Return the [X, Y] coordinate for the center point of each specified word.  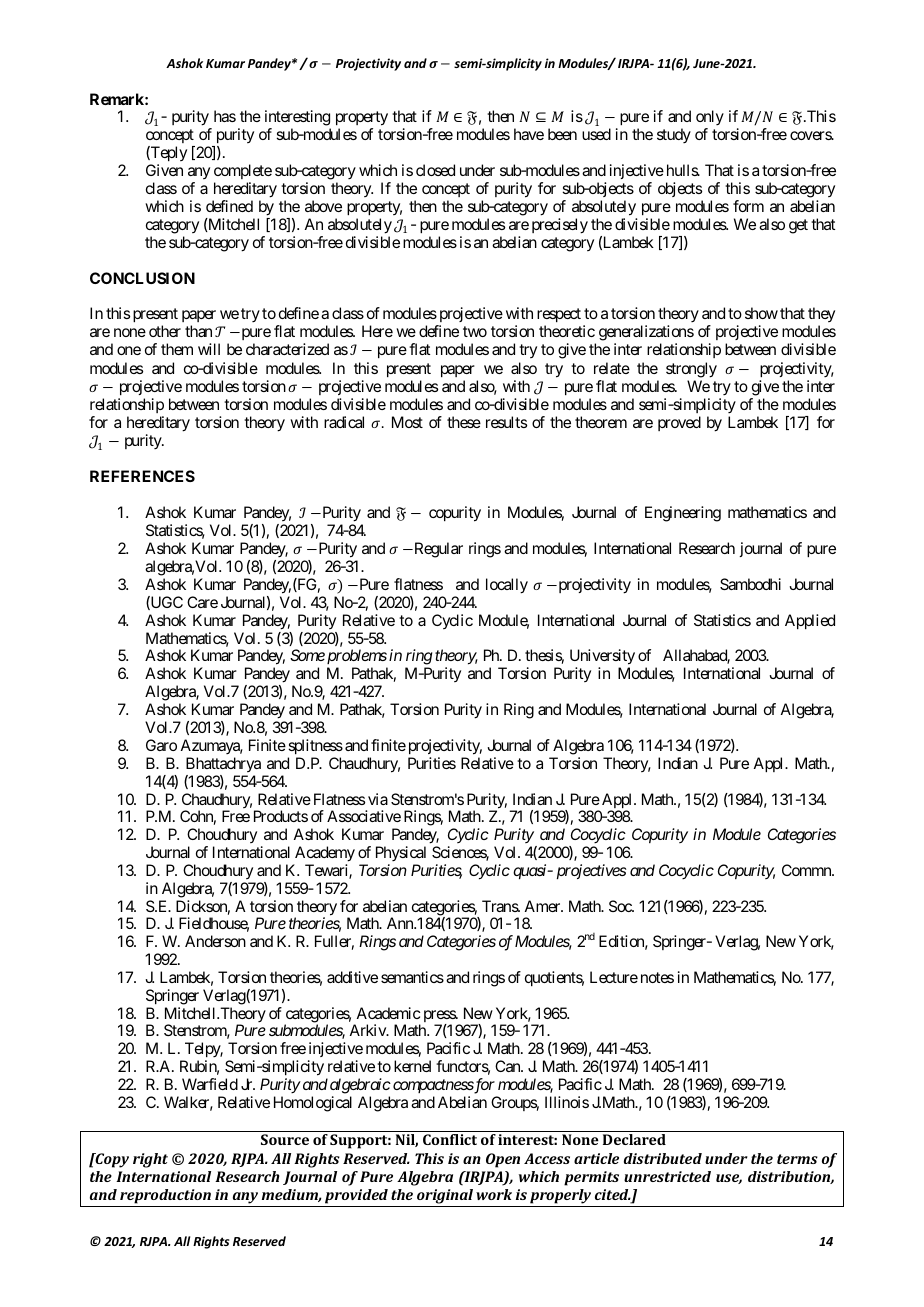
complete [243, 171]
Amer [543, 906]
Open [503, 1160]
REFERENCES [142, 476]
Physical [401, 853]
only [710, 119]
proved [679, 423]
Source [285, 1139]
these [464, 422]
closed [435, 170]
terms [797, 1159]
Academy [325, 854]
